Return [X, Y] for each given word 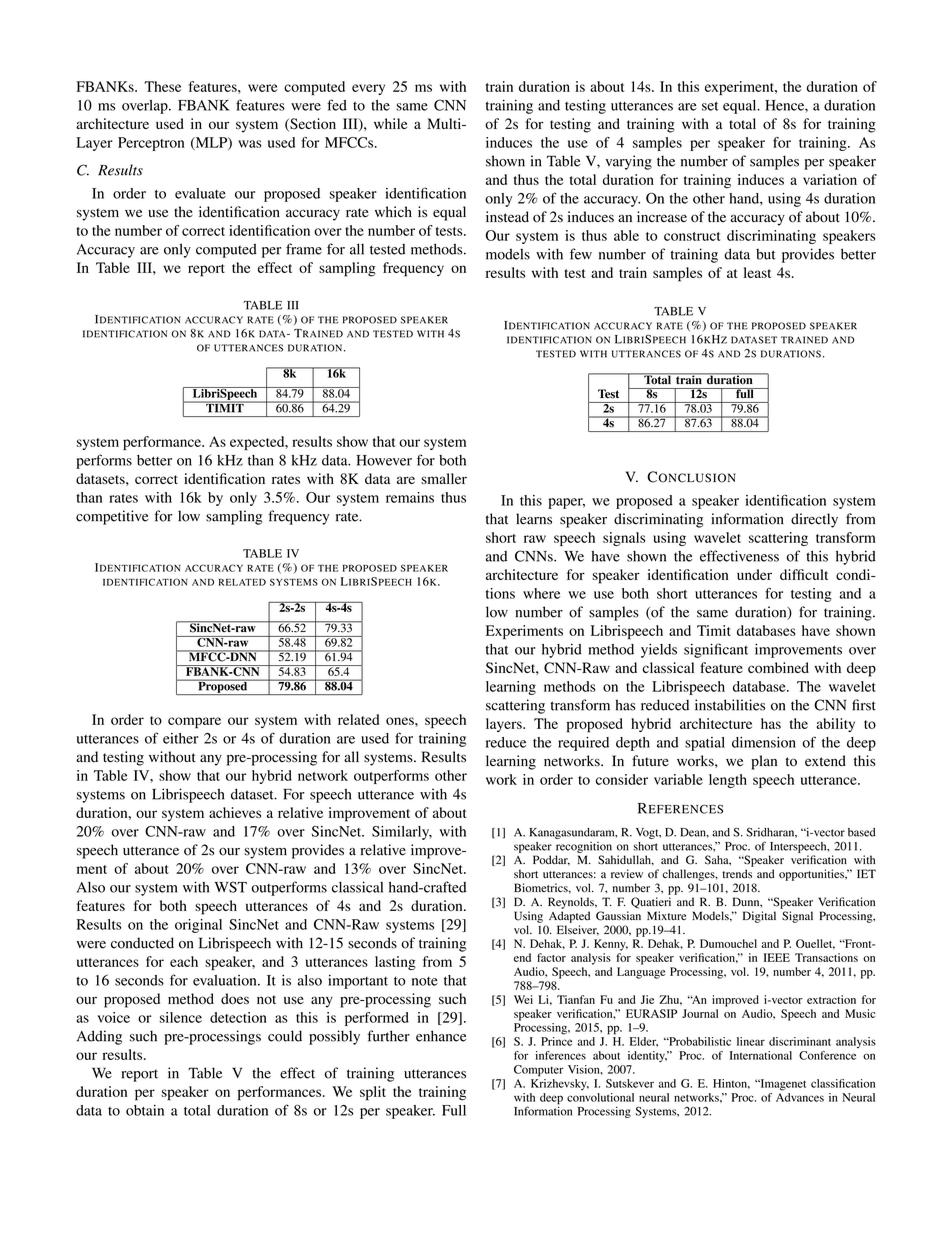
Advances [800, 1096]
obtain [145, 1110]
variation [830, 179]
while [390, 123]
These [162, 86]
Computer [539, 1071]
